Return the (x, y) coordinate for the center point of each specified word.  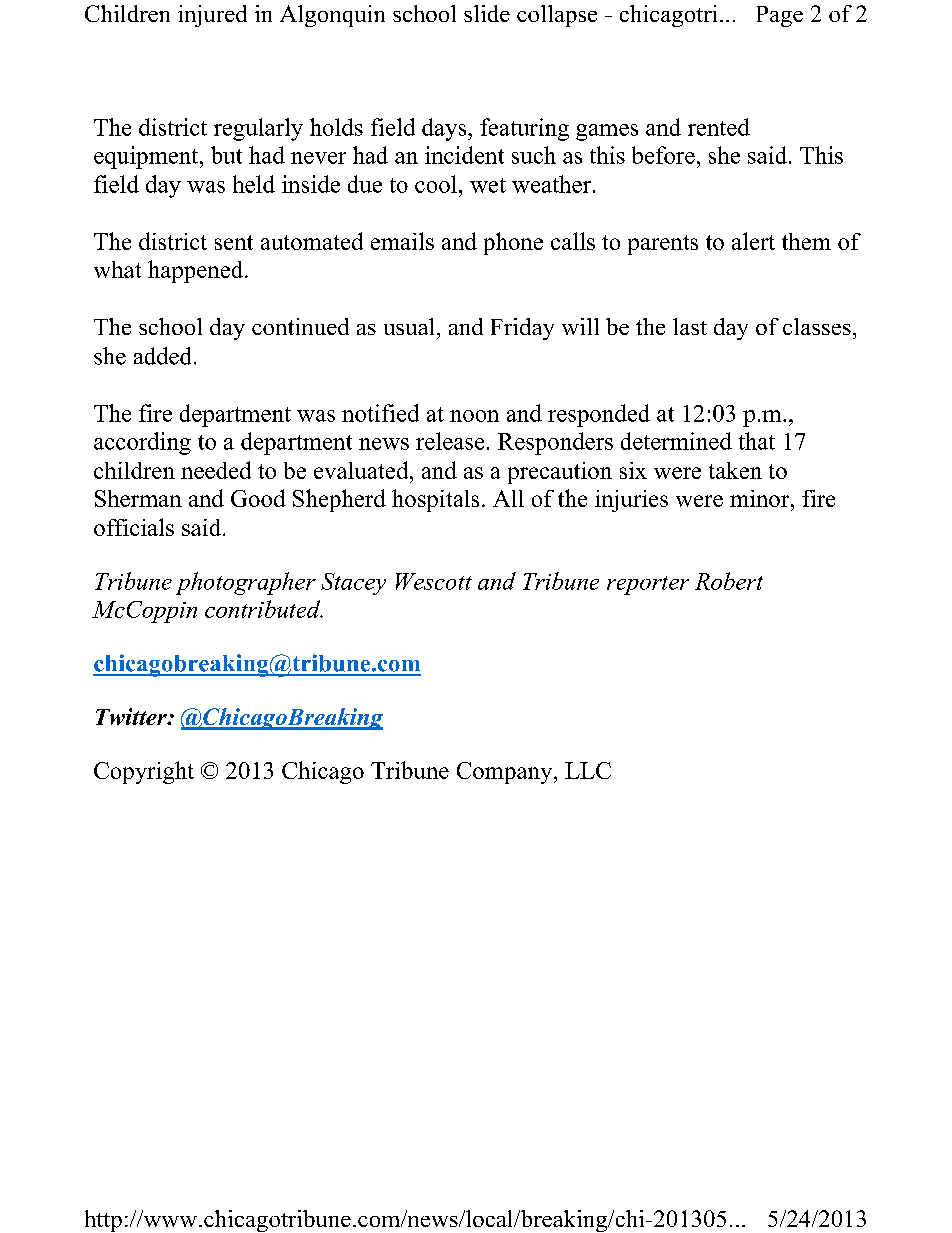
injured (212, 16)
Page (780, 16)
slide (487, 13)
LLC (588, 770)
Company (506, 773)
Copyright (144, 772)
